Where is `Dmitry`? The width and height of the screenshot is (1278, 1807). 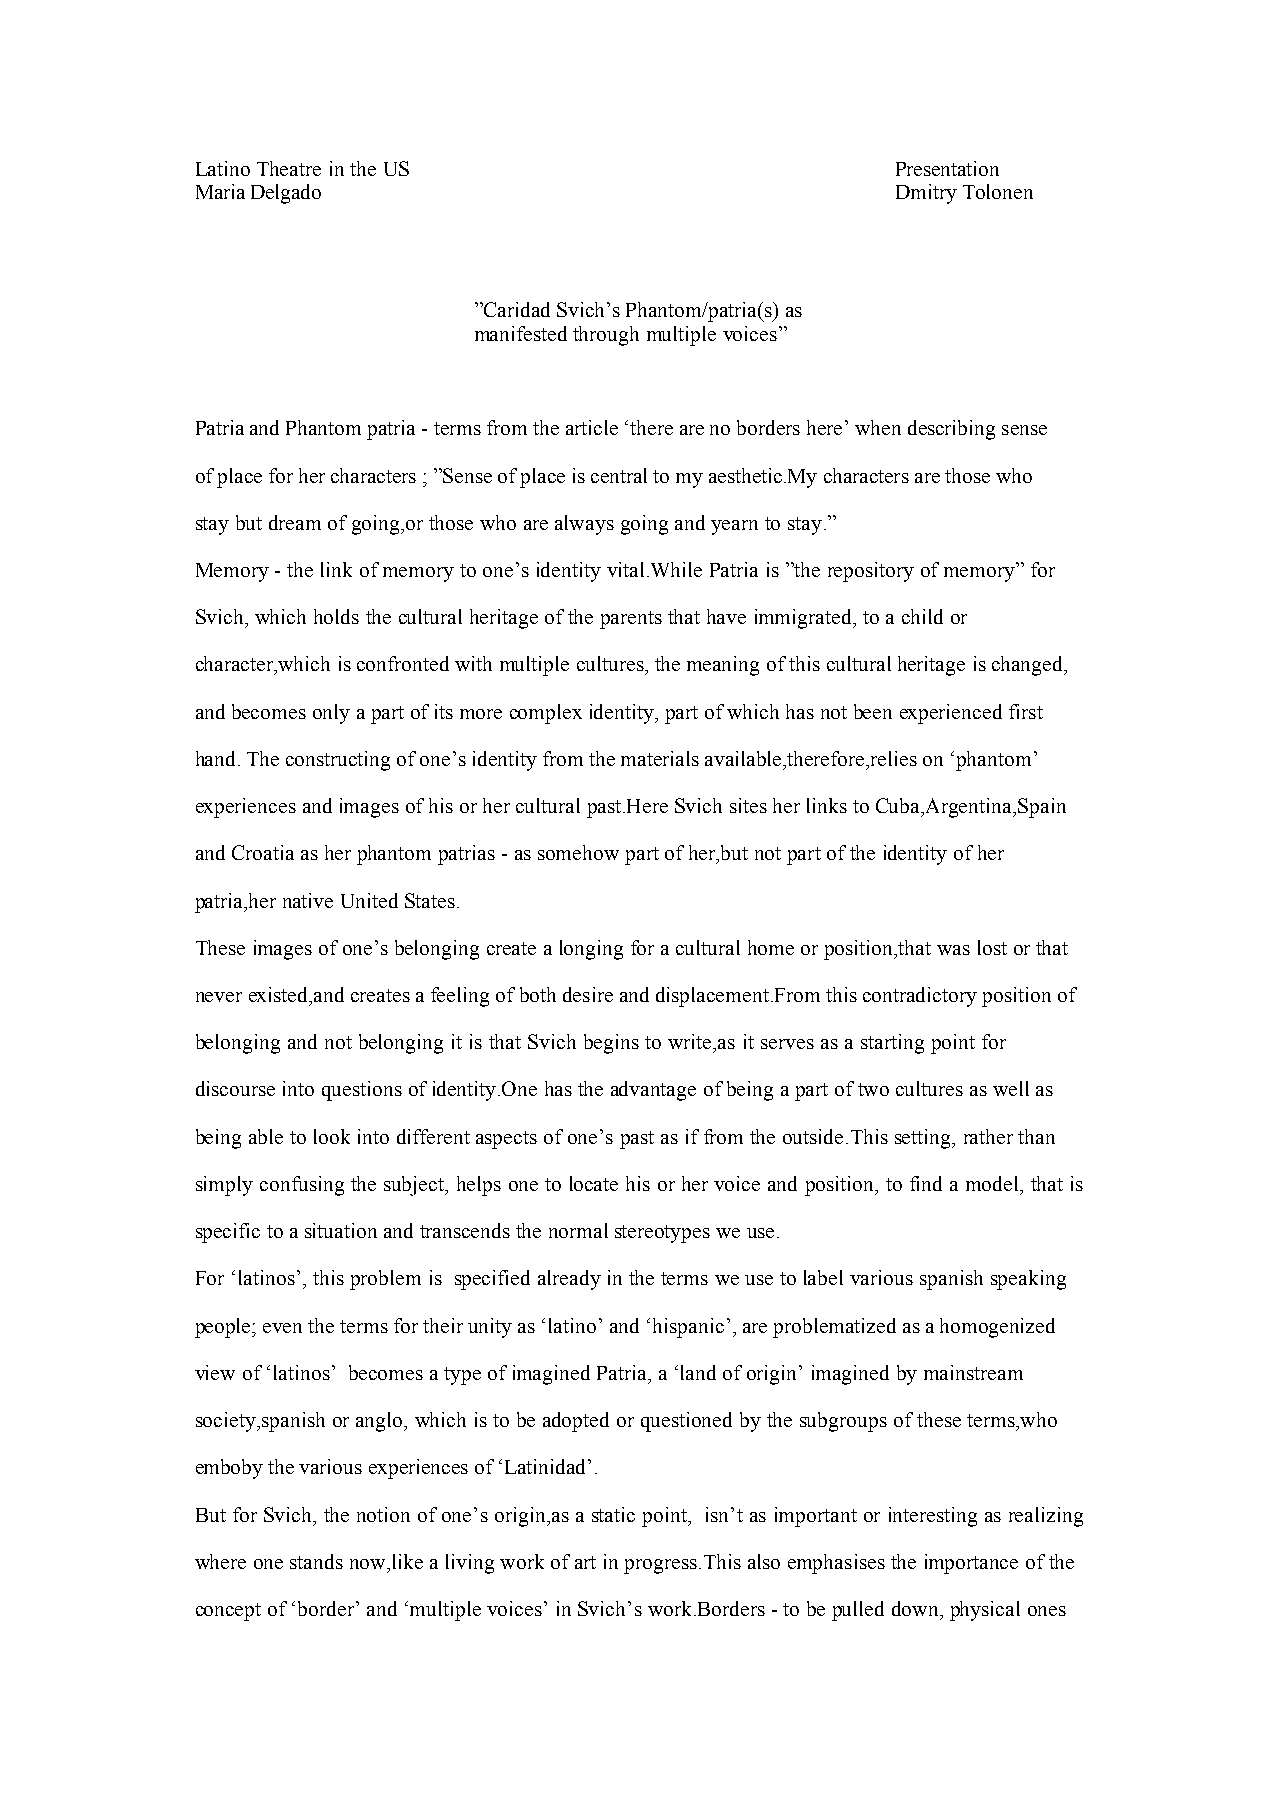
Dmitry is located at coordinates (926, 194).
